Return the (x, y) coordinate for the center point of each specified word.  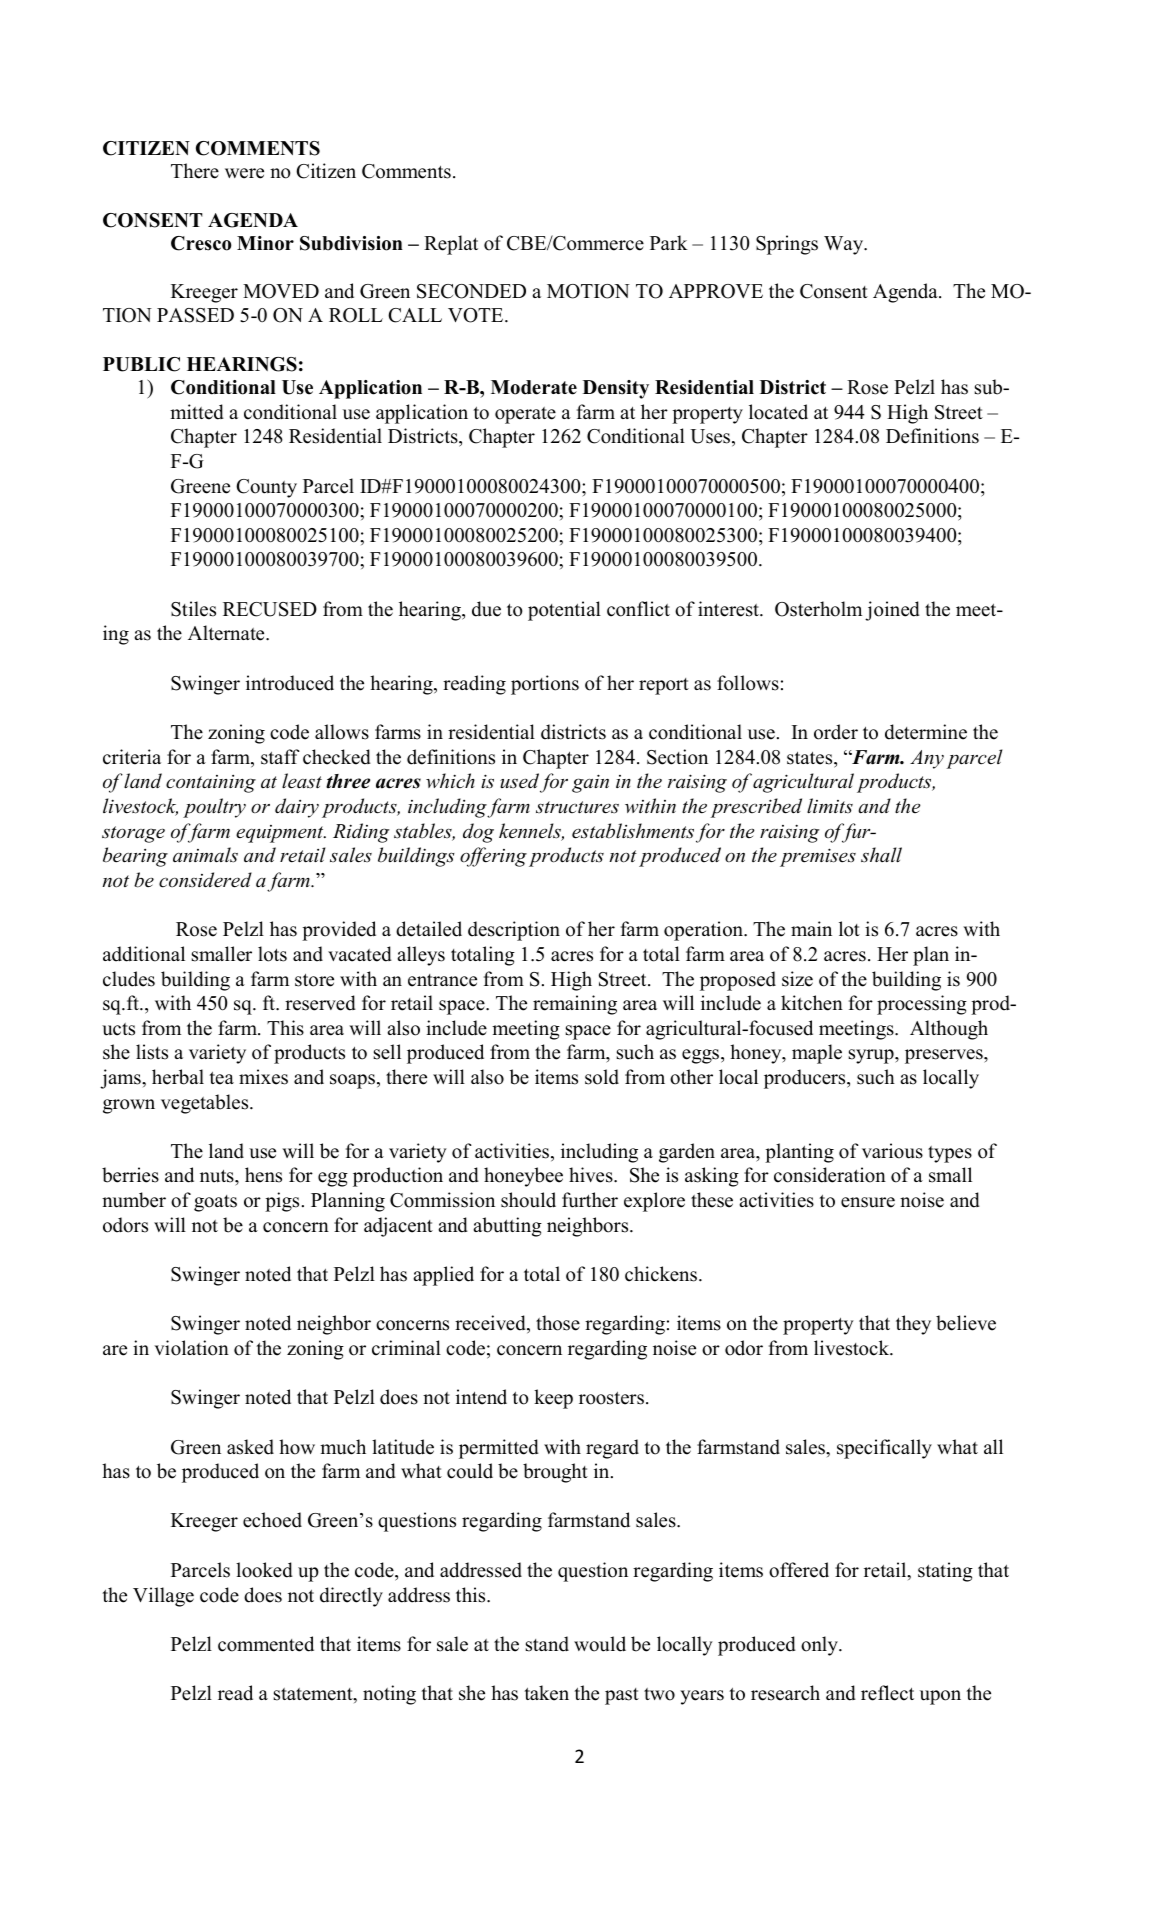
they (913, 1325)
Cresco (201, 243)
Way (845, 245)
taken (546, 1693)
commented (266, 1644)
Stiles (193, 609)
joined (892, 611)
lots (272, 954)
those (558, 1323)
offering (493, 857)
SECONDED (471, 291)
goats (215, 1203)
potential (564, 611)
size (797, 979)
